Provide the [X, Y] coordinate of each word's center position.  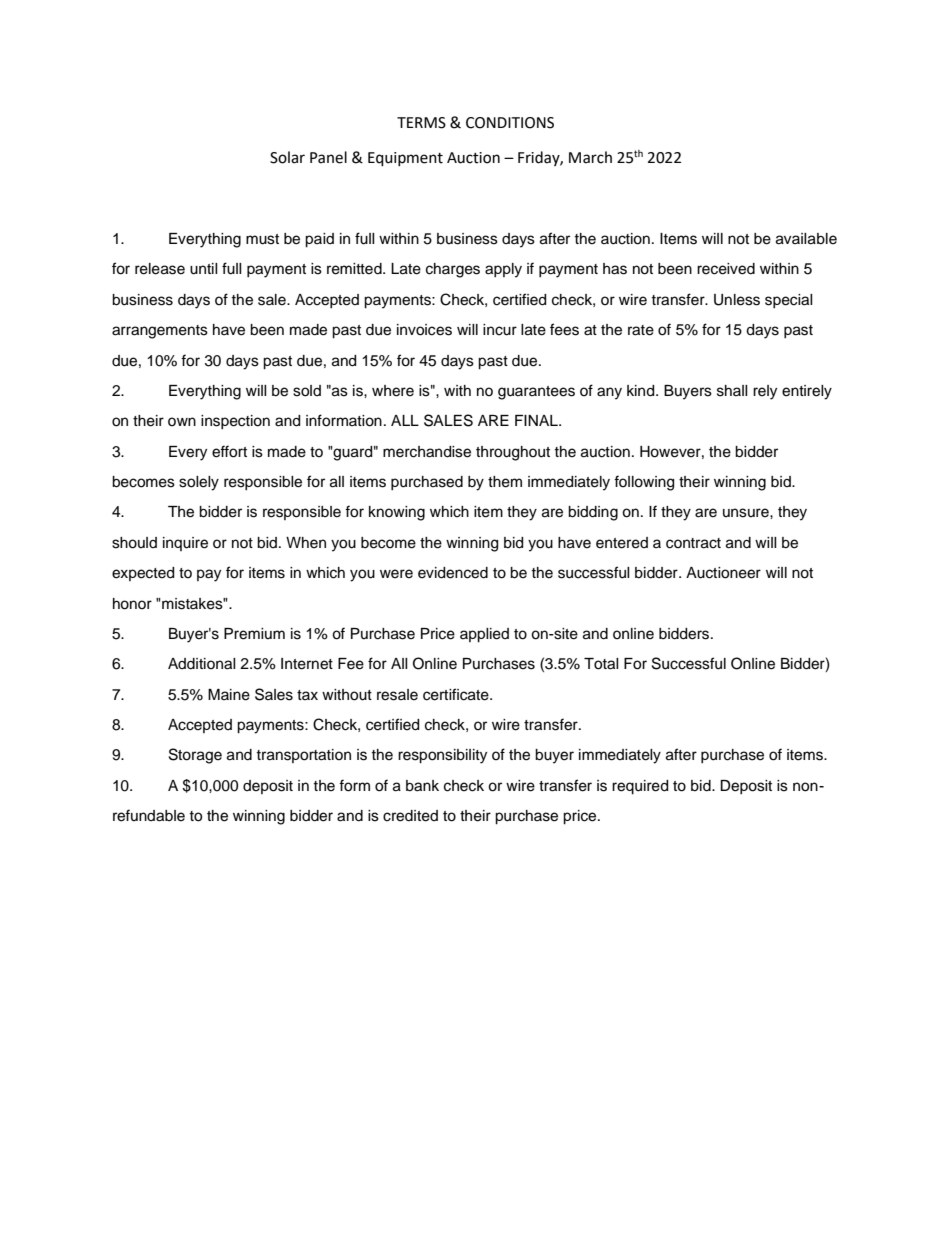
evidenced [453, 573]
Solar [287, 157]
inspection [235, 422]
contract [693, 543]
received [726, 269]
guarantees [536, 393]
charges [453, 270]
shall [732, 391]
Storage [195, 756]
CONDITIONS [510, 123]
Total [601, 664]
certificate [457, 694]
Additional [202, 664]
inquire [185, 544]
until [204, 269]
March [590, 157]
